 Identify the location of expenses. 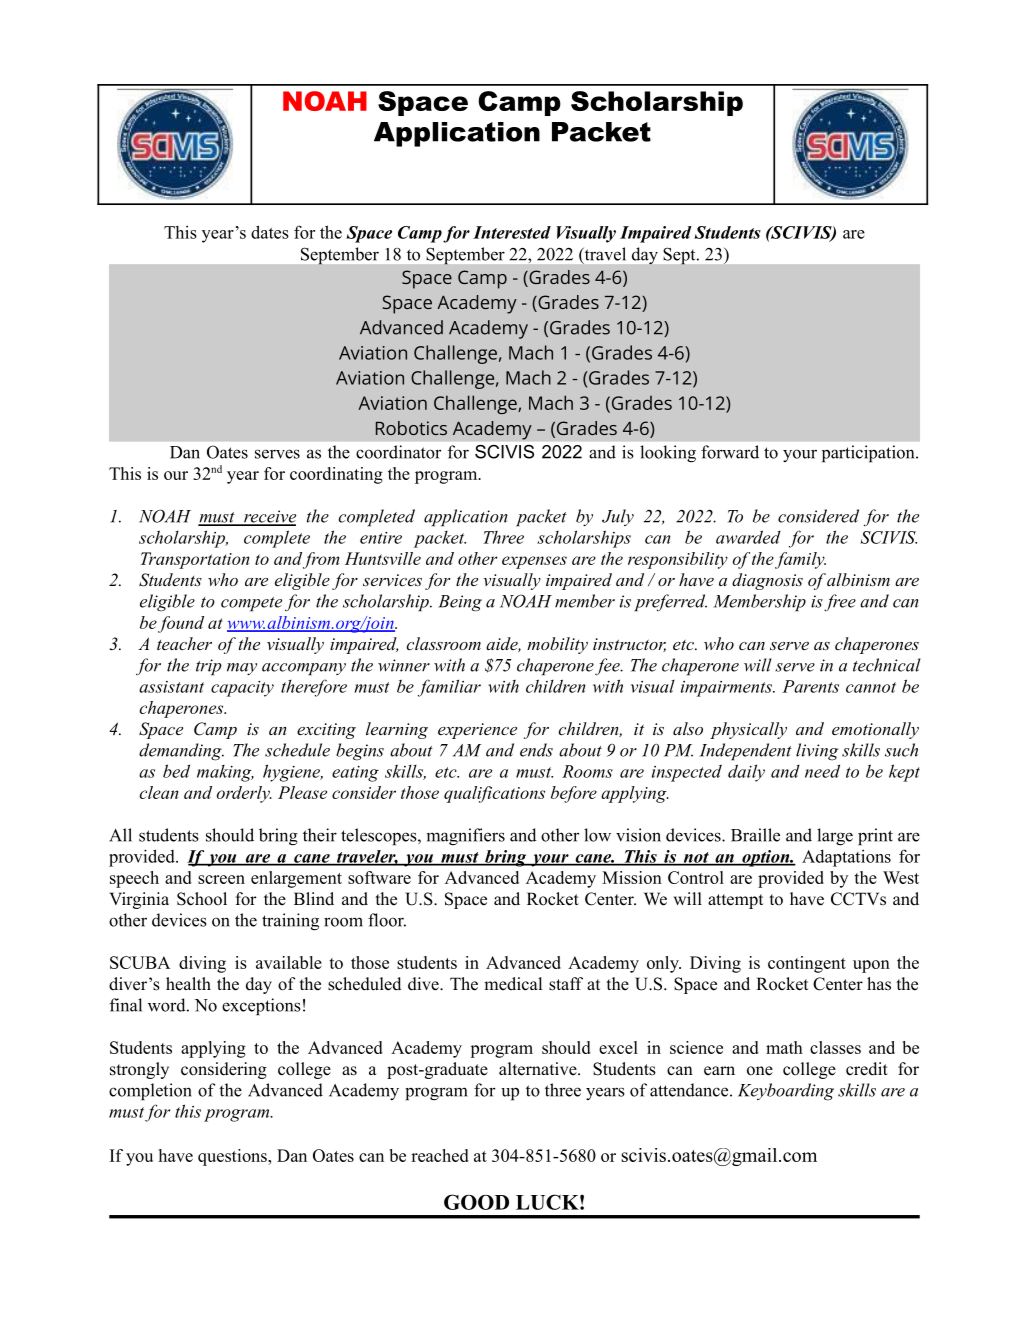
(534, 562).
